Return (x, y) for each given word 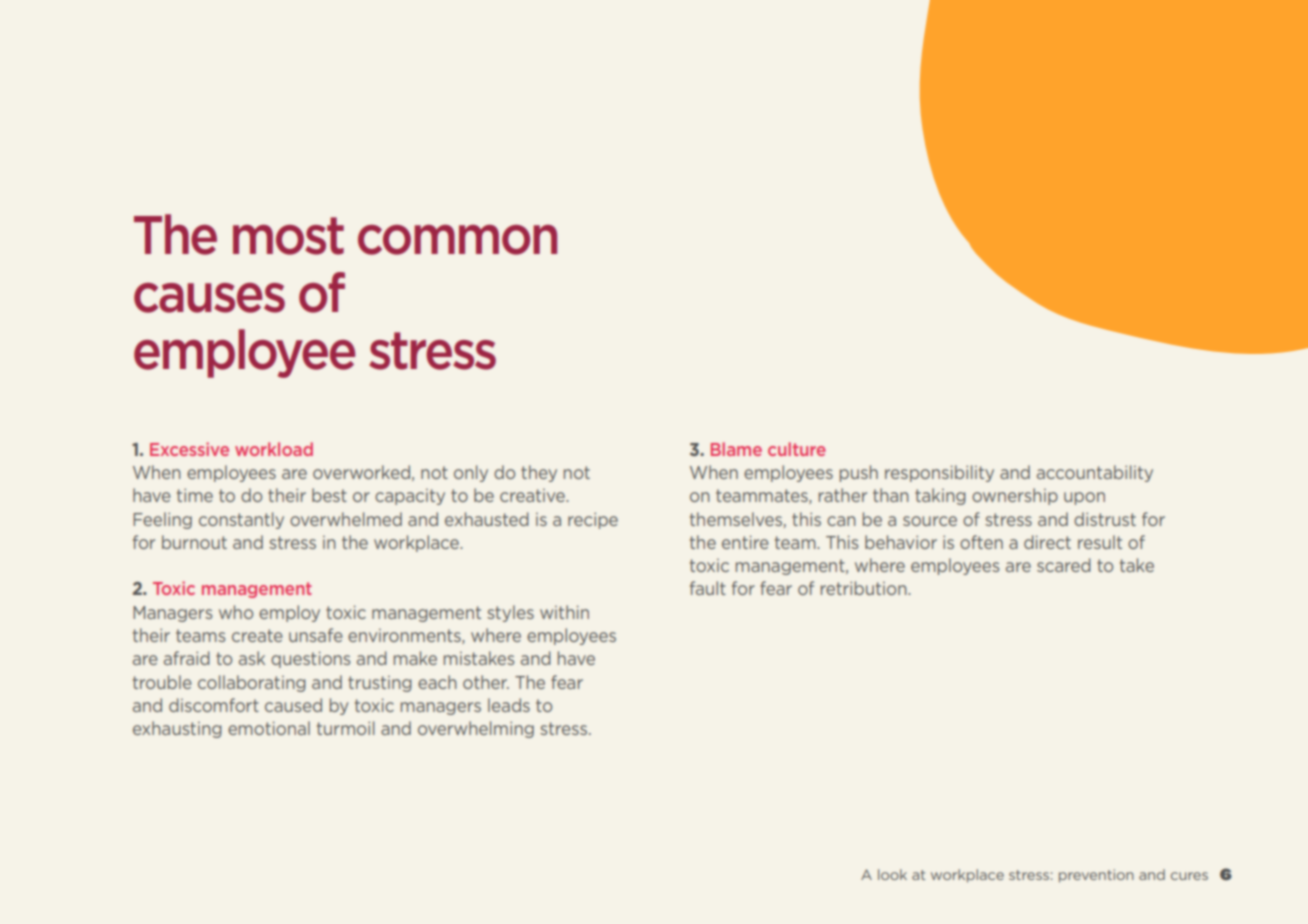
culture (797, 449)
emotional (269, 728)
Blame (736, 449)
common (457, 240)
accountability (1095, 473)
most (288, 236)
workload (274, 449)
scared (1064, 565)
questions (310, 659)
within (564, 612)
